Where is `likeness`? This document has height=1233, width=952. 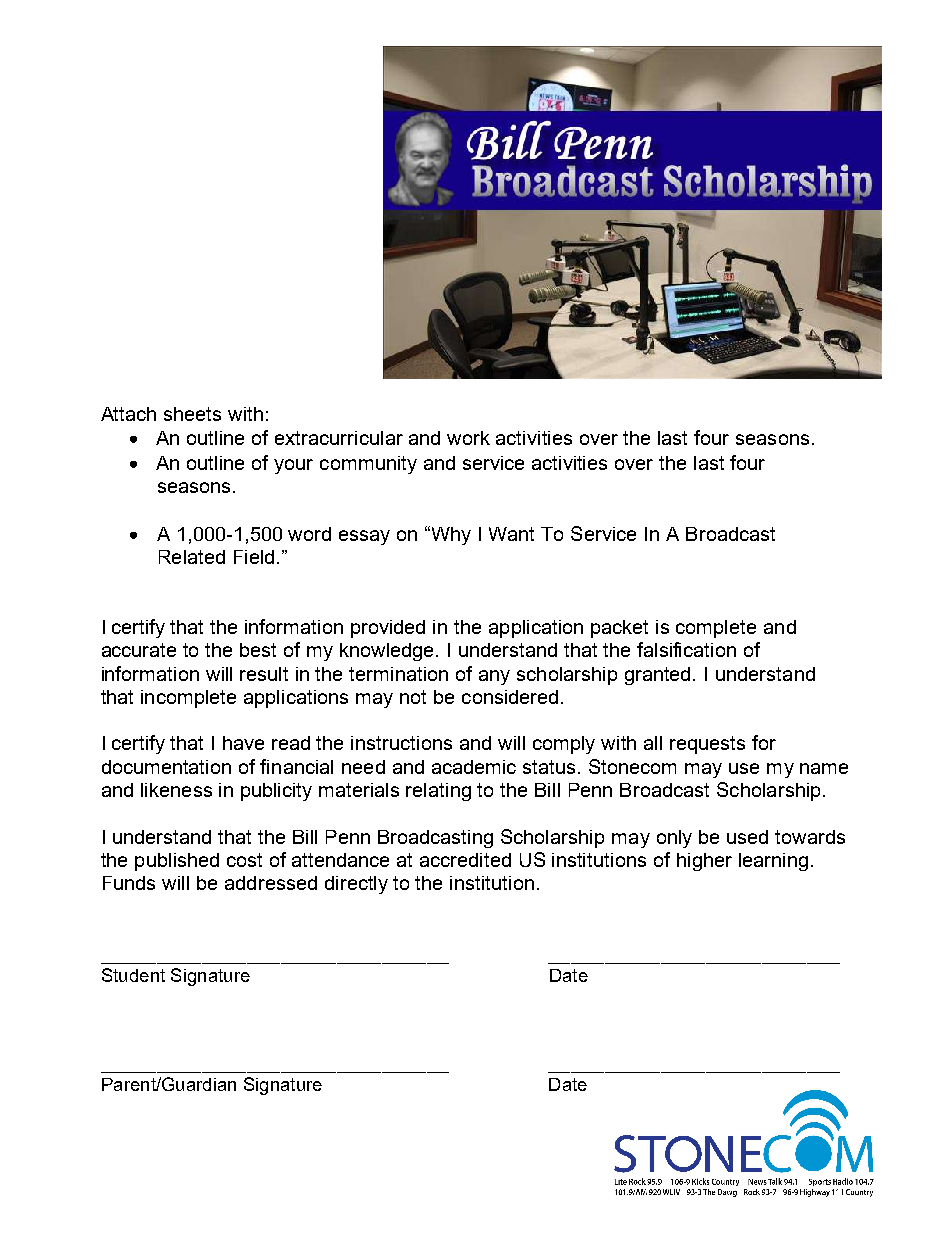
likeness is located at coordinates (176, 790).
